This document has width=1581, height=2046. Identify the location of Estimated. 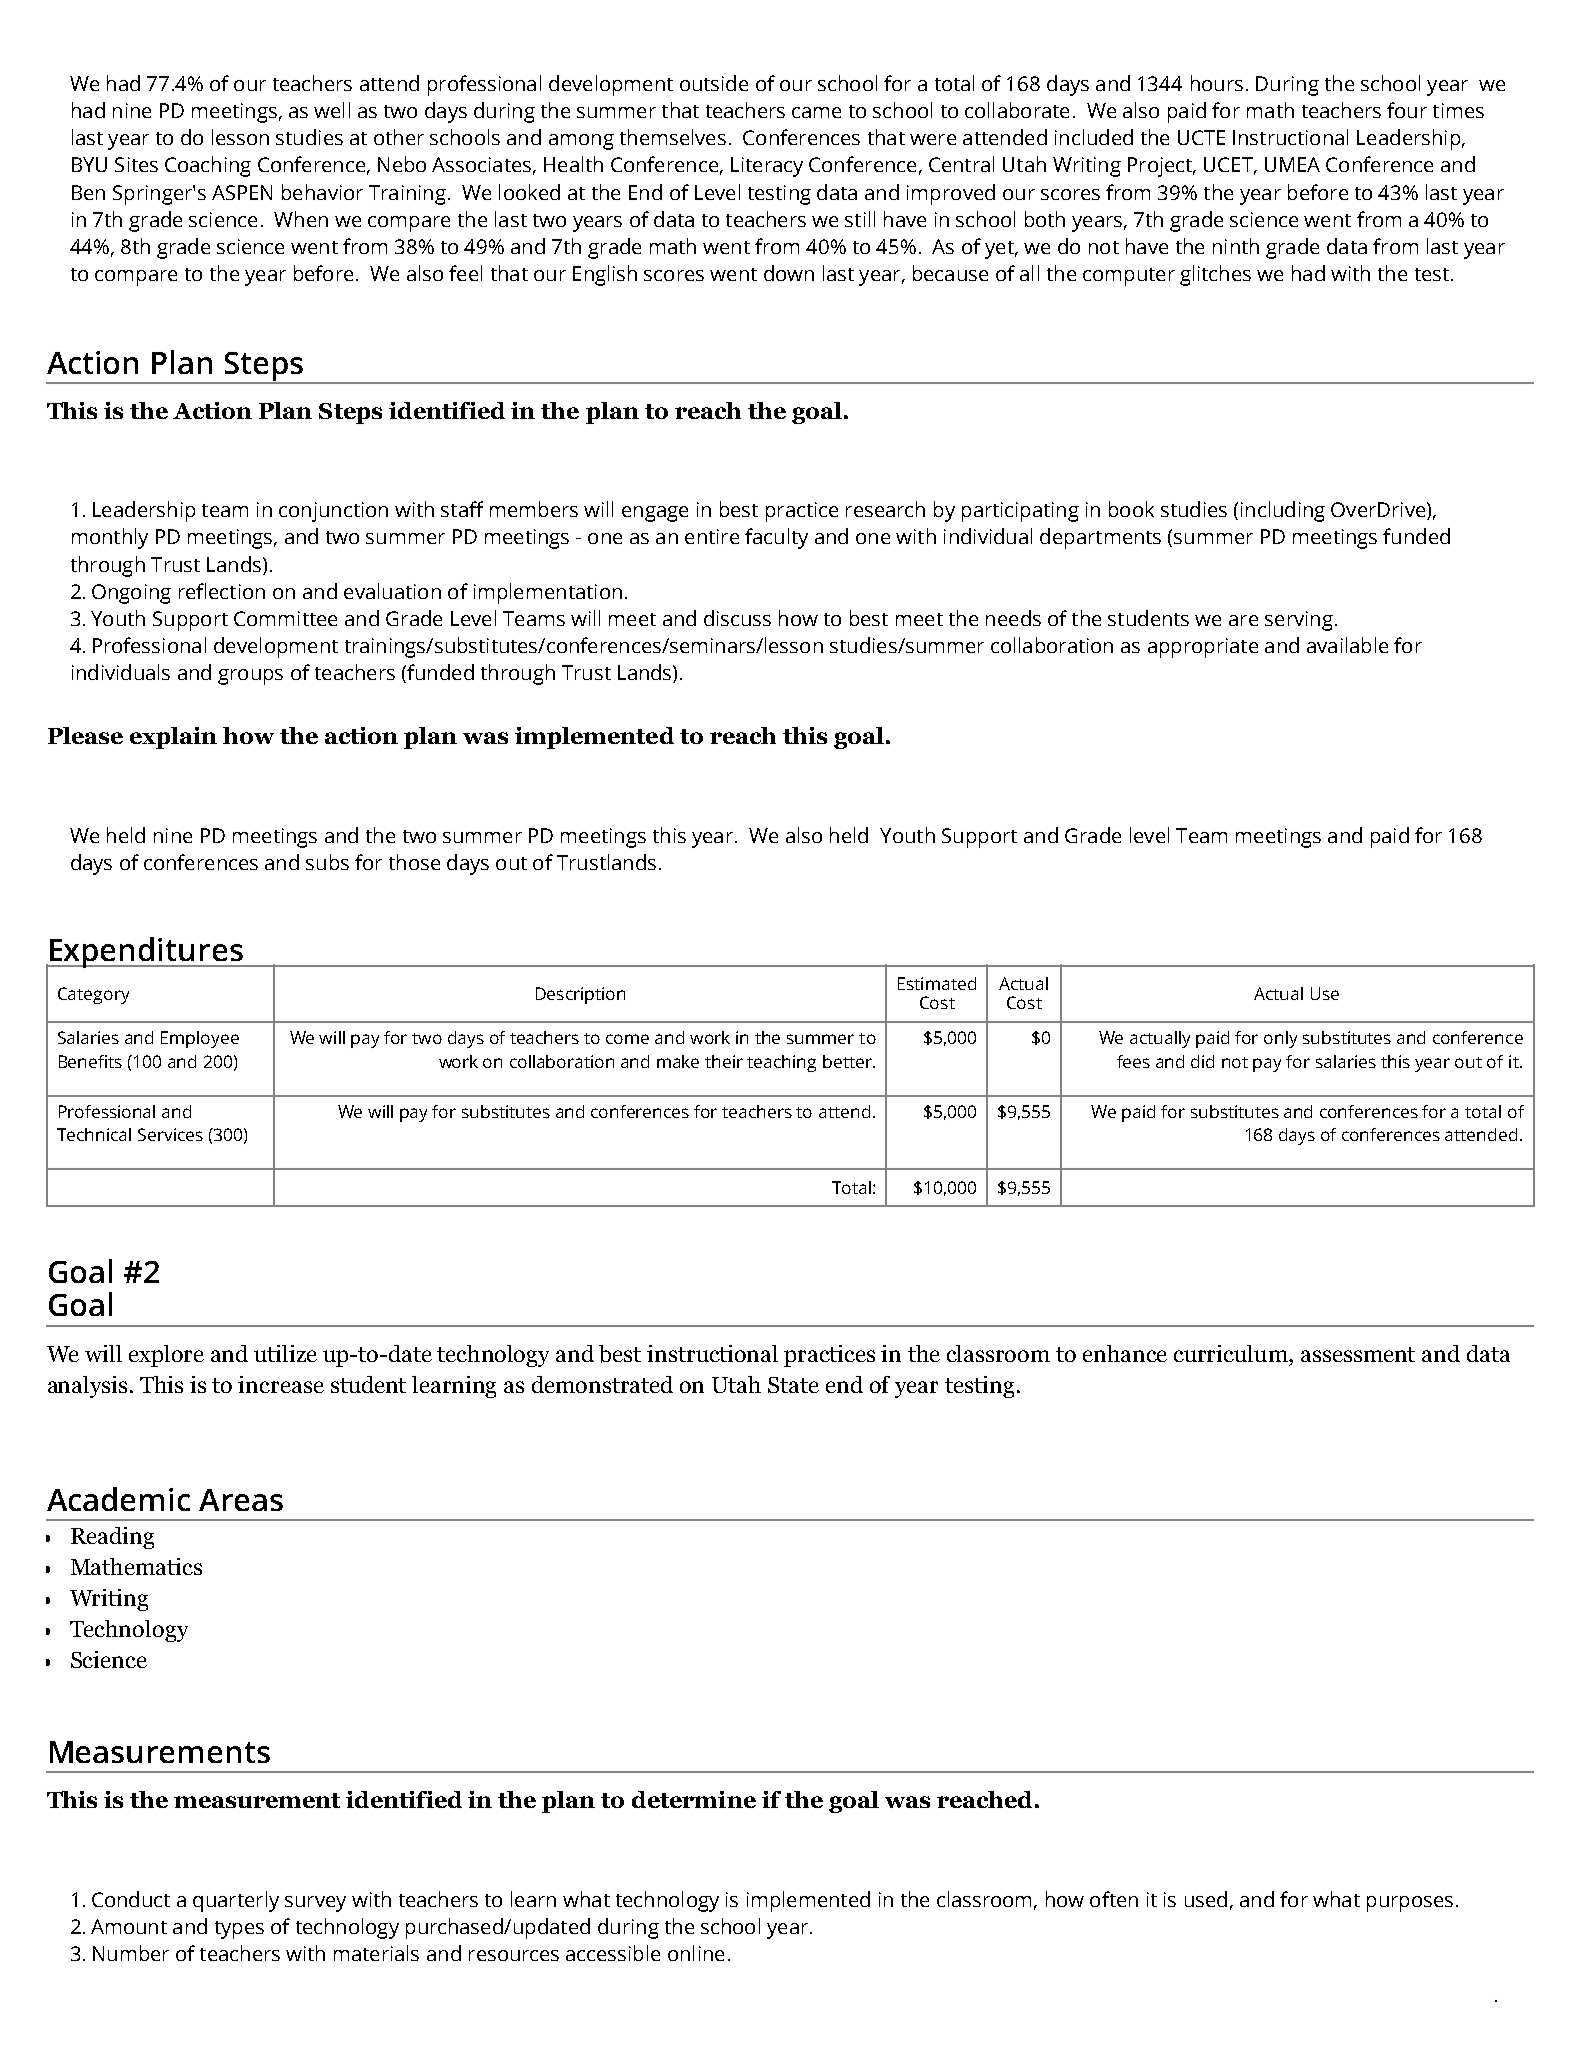
(937, 983).
